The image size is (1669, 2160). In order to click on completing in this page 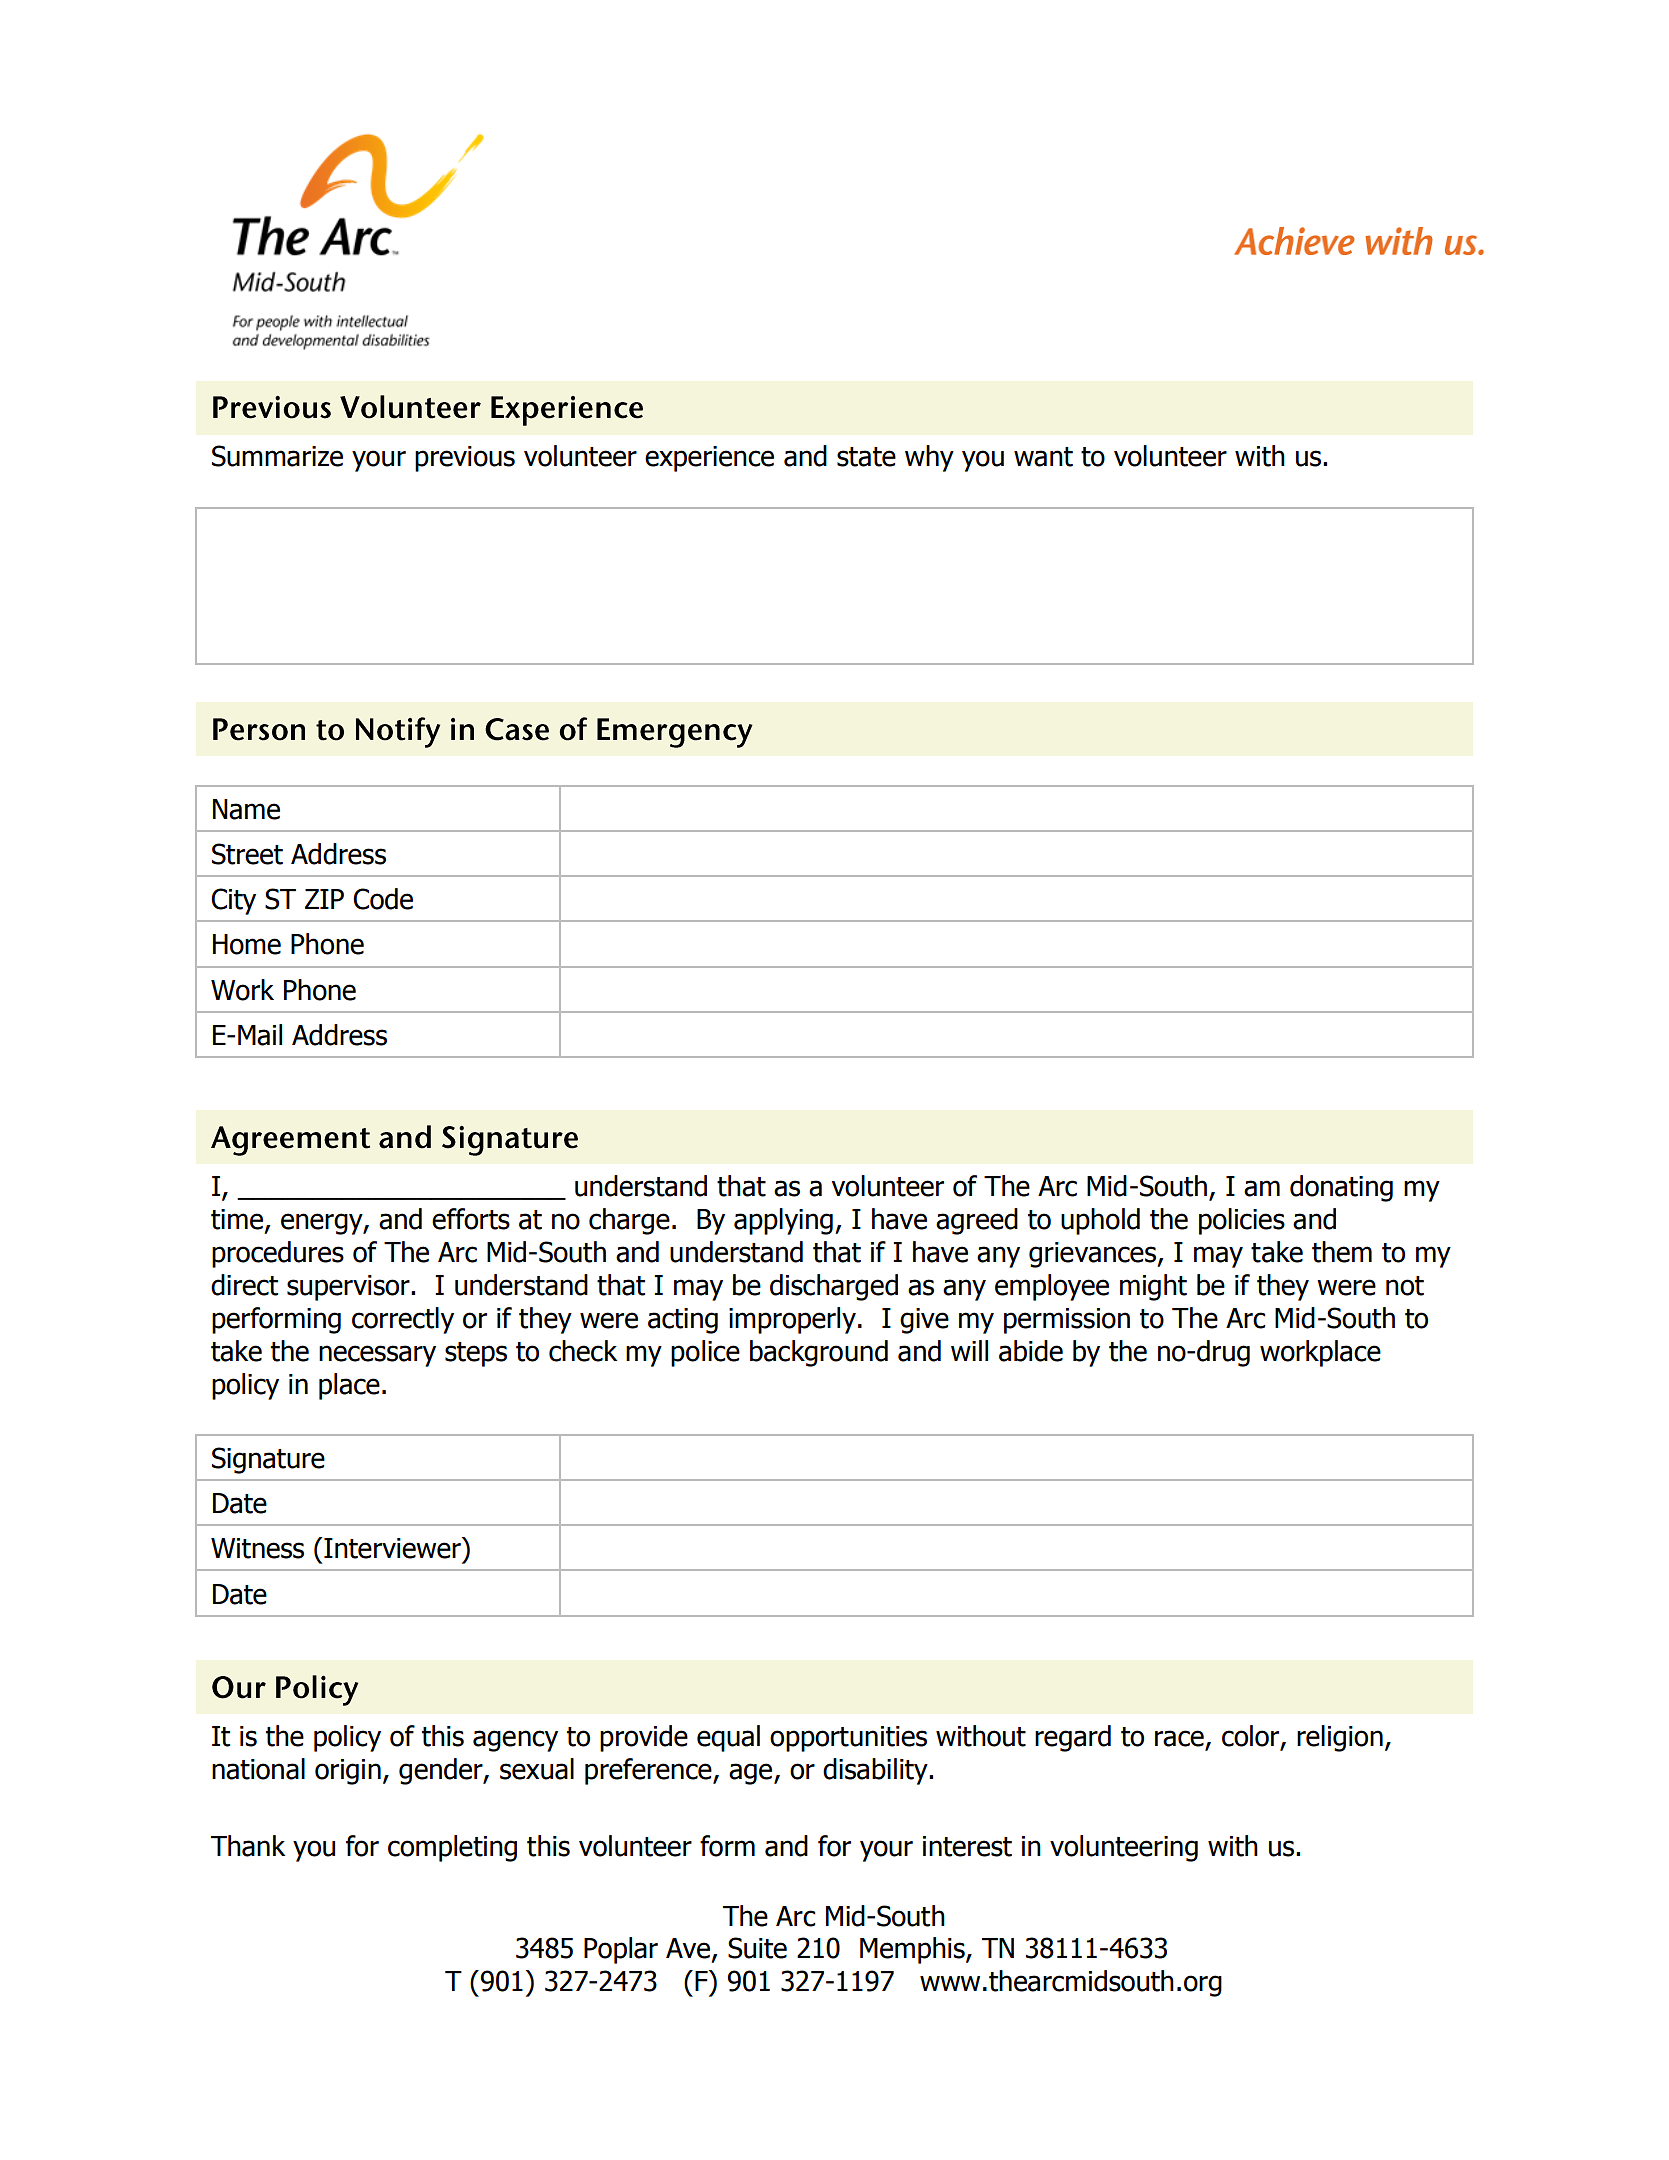, I will do `click(452, 1848)`.
